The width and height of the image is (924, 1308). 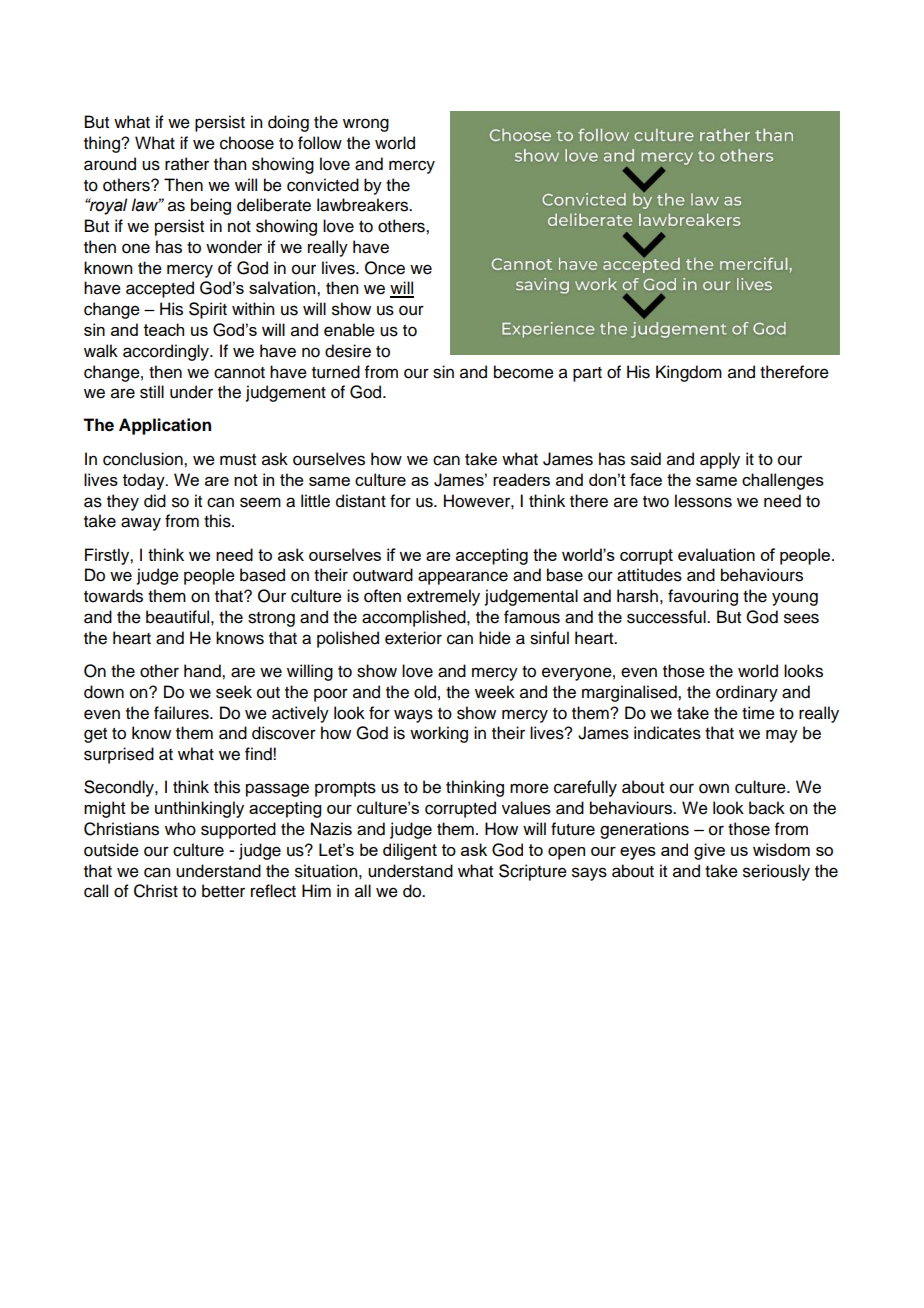 I want to click on did, so click(x=155, y=501).
